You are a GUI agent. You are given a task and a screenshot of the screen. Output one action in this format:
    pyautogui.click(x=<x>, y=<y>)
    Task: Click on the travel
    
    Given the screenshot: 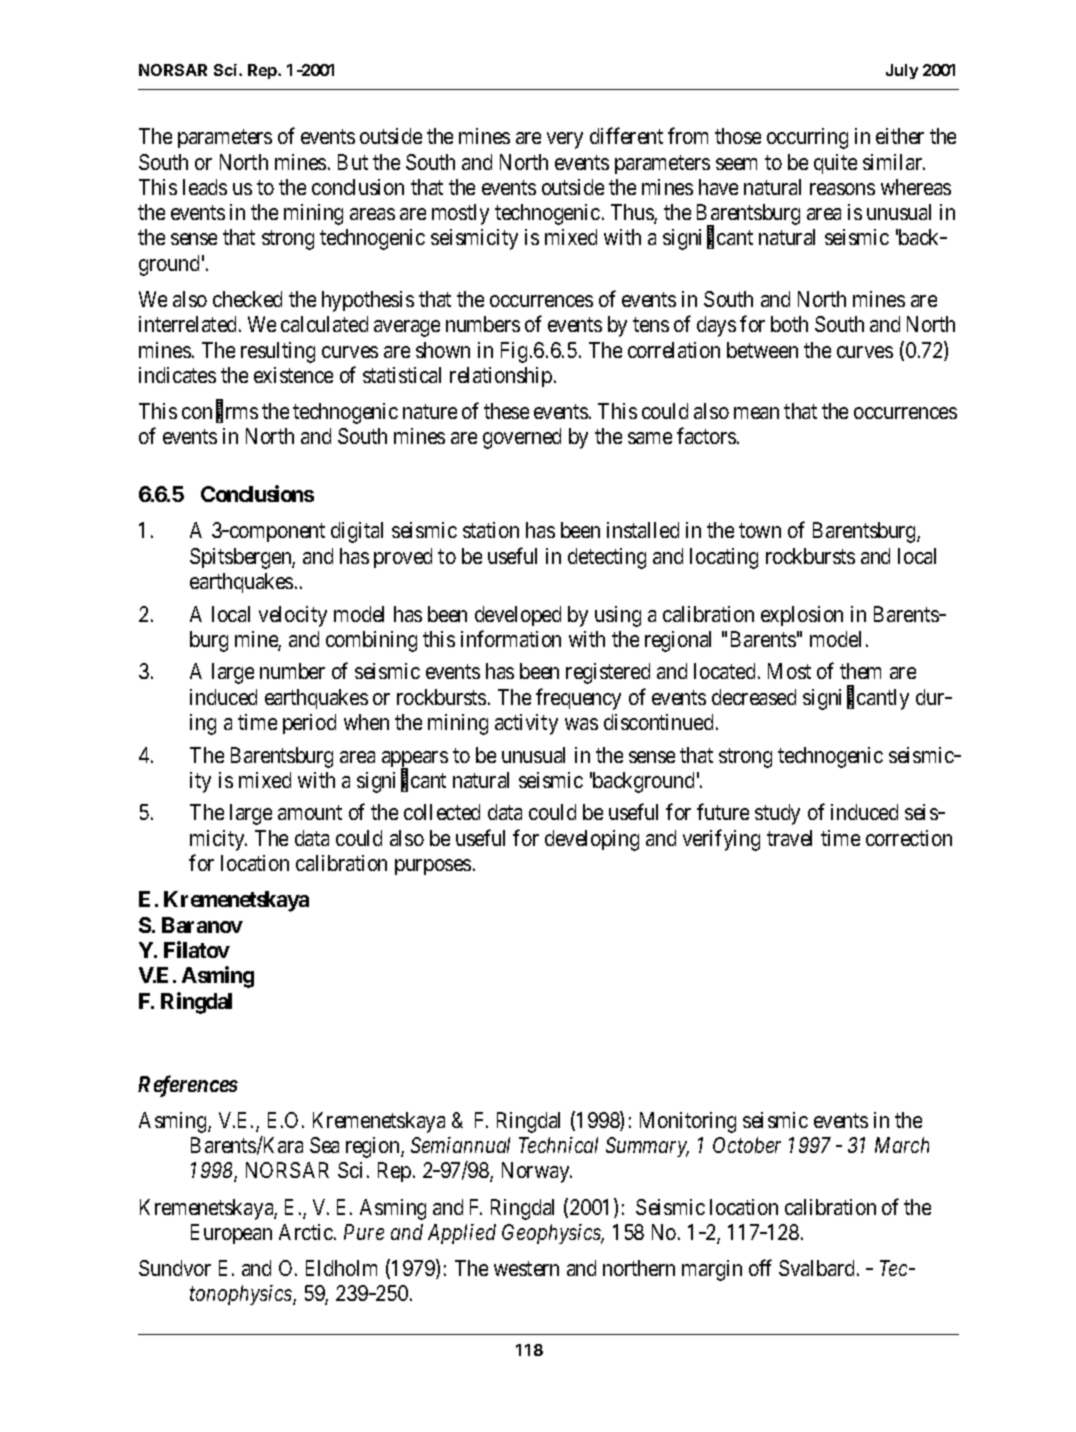 What is the action you would take?
    pyautogui.click(x=789, y=838)
